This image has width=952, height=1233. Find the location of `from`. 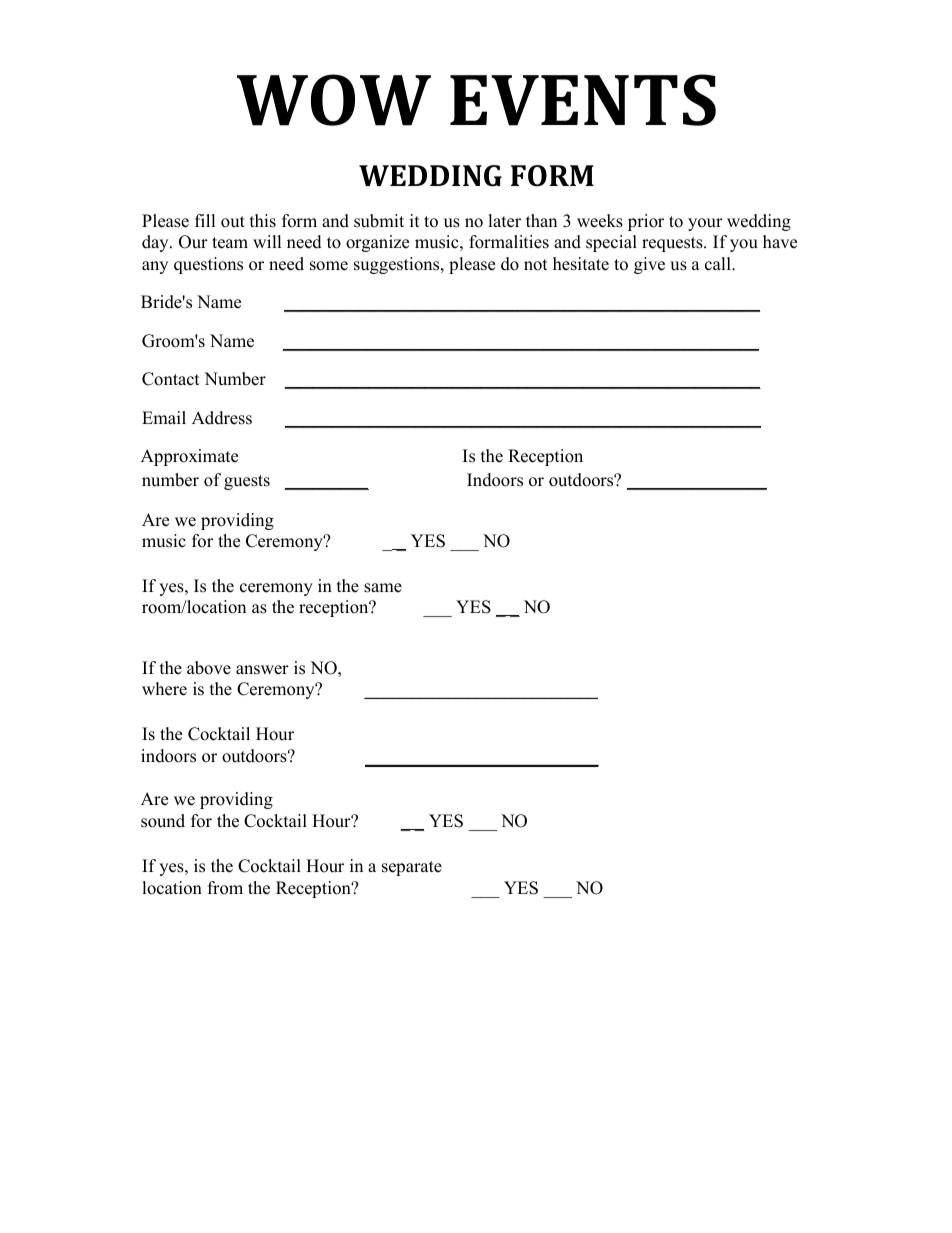

from is located at coordinates (225, 888).
